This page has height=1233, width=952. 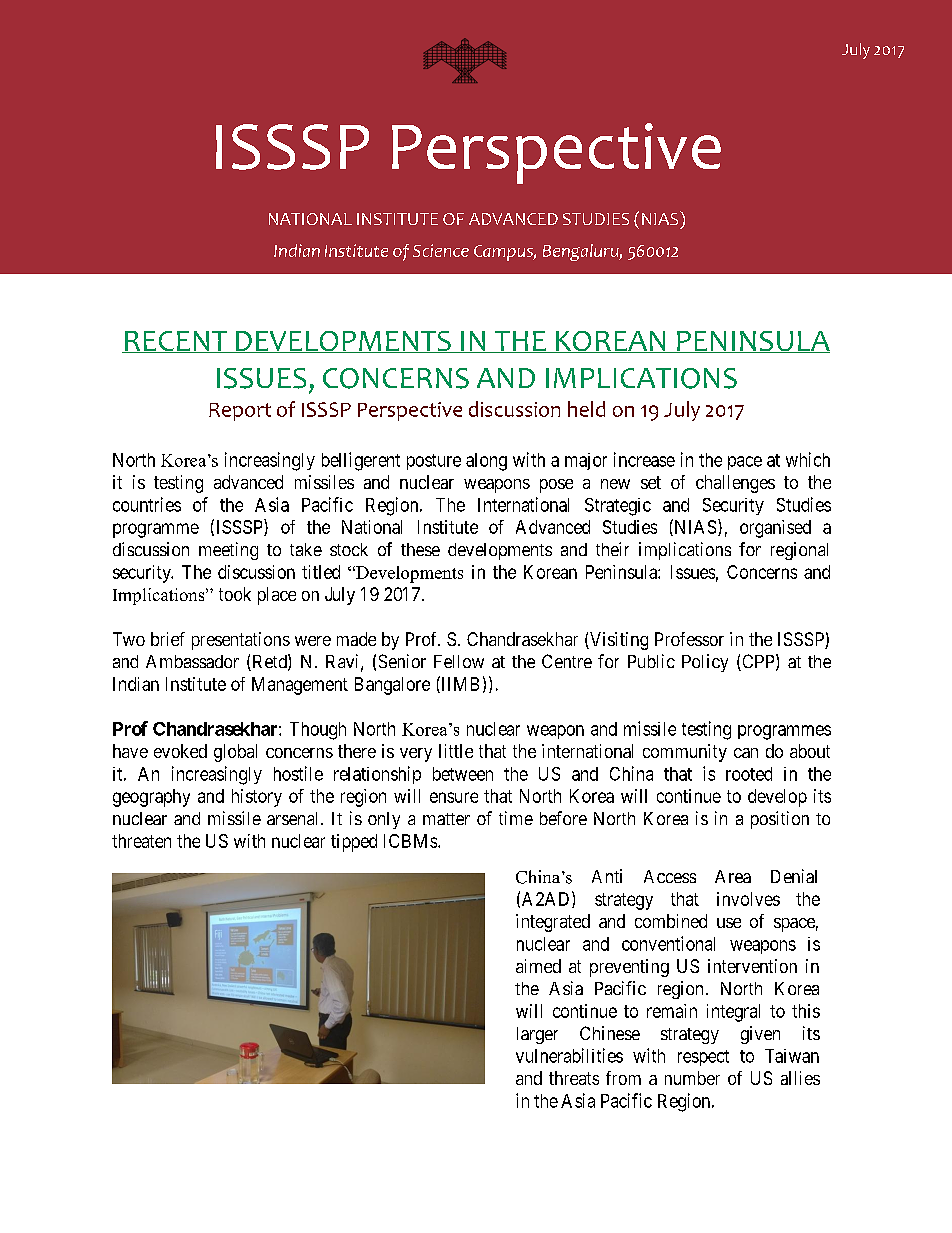 What do you see at coordinates (746, 753) in the page?
I see `can` at bounding box center [746, 753].
